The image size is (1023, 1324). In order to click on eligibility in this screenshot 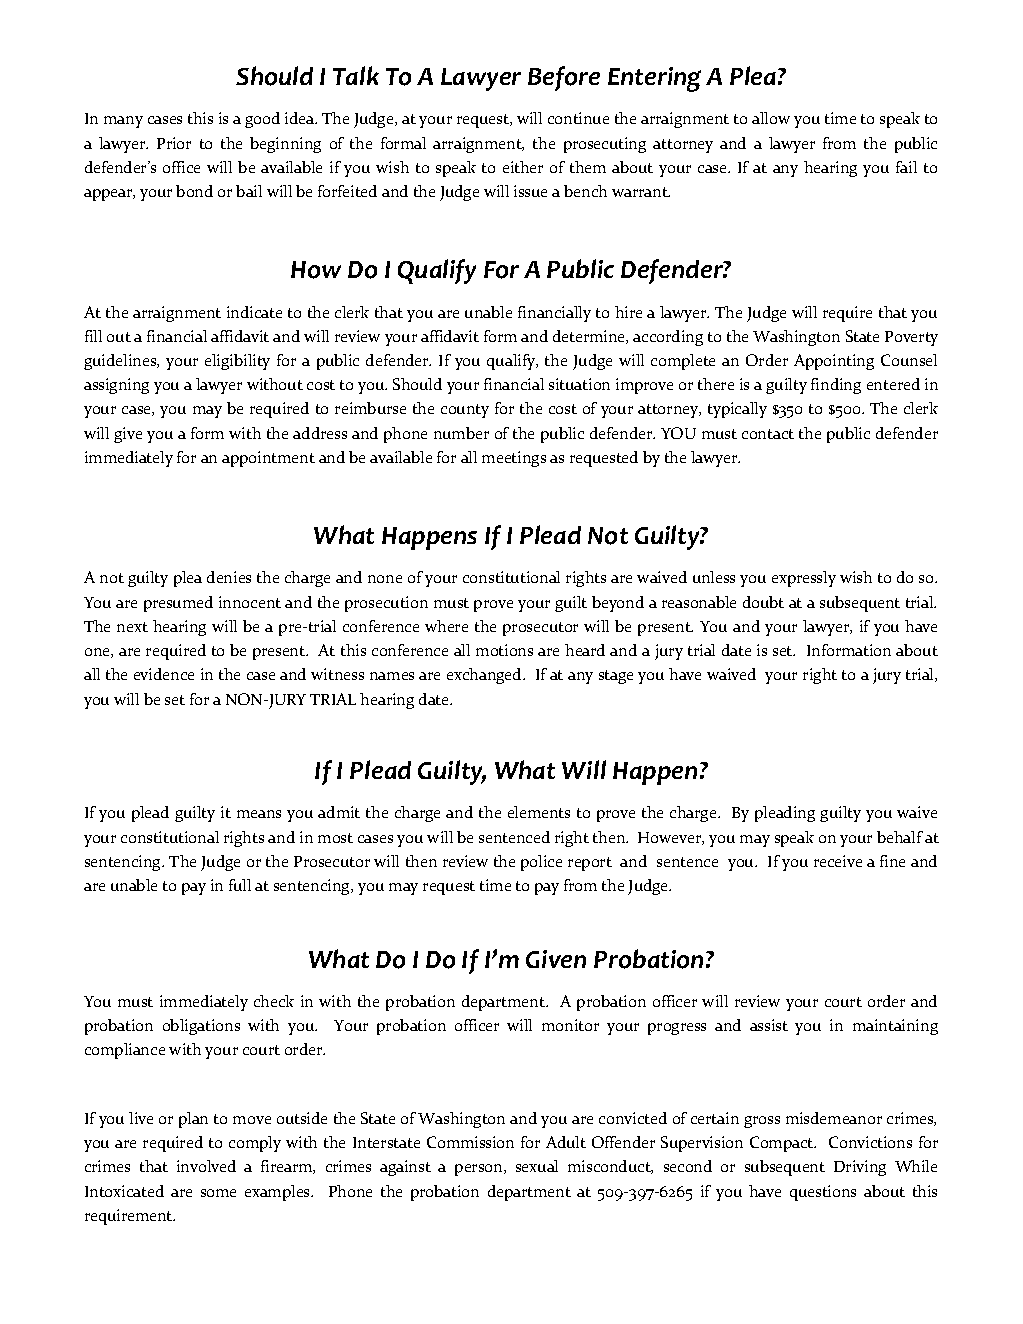, I will do `click(237, 362)`.
